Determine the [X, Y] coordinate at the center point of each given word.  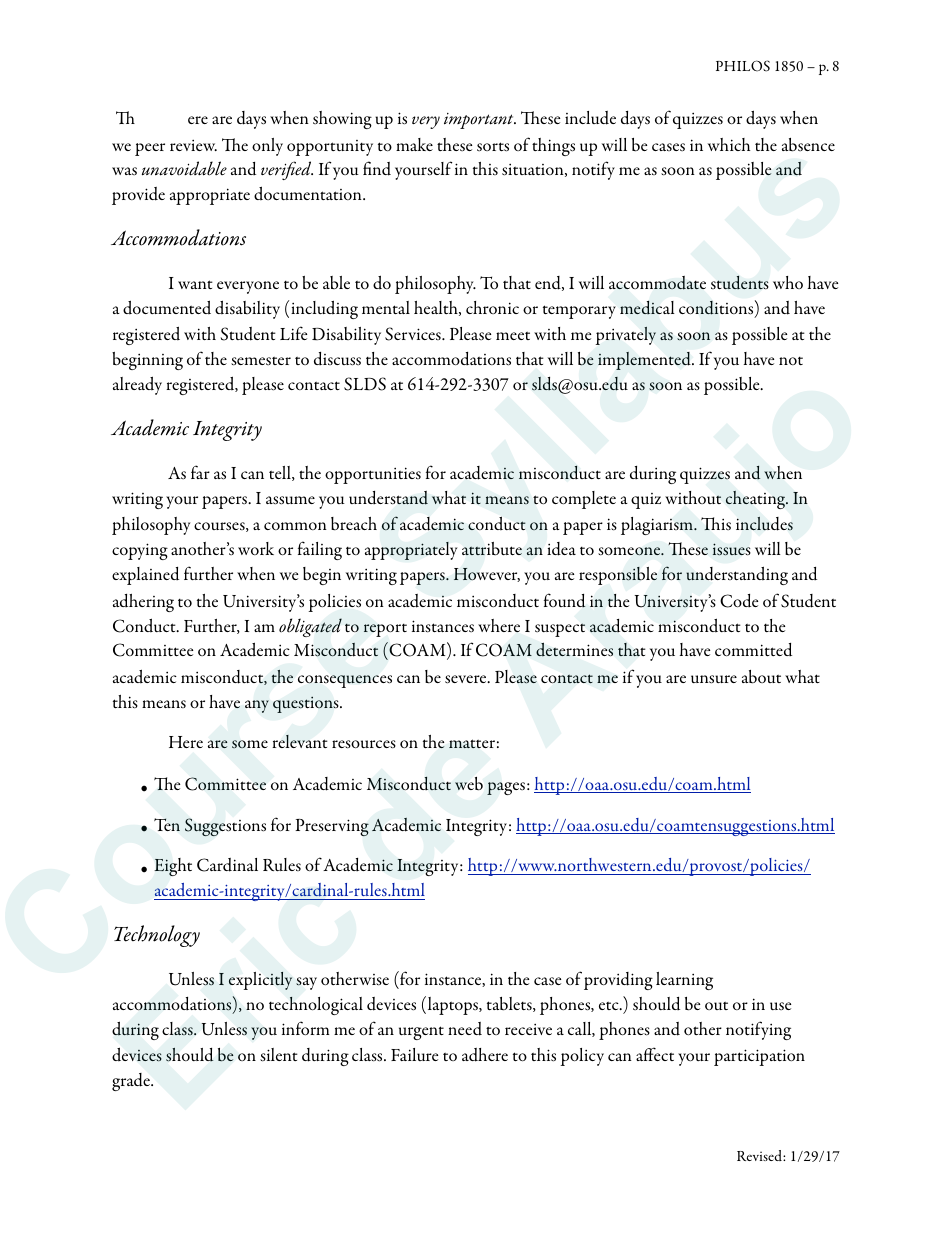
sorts [493, 147]
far [200, 472]
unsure [714, 679]
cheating [757, 500]
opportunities [373, 475]
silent [279, 1055]
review [193, 145]
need [465, 1029]
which [729, 144]
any [257, 706]
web [469, 784]
